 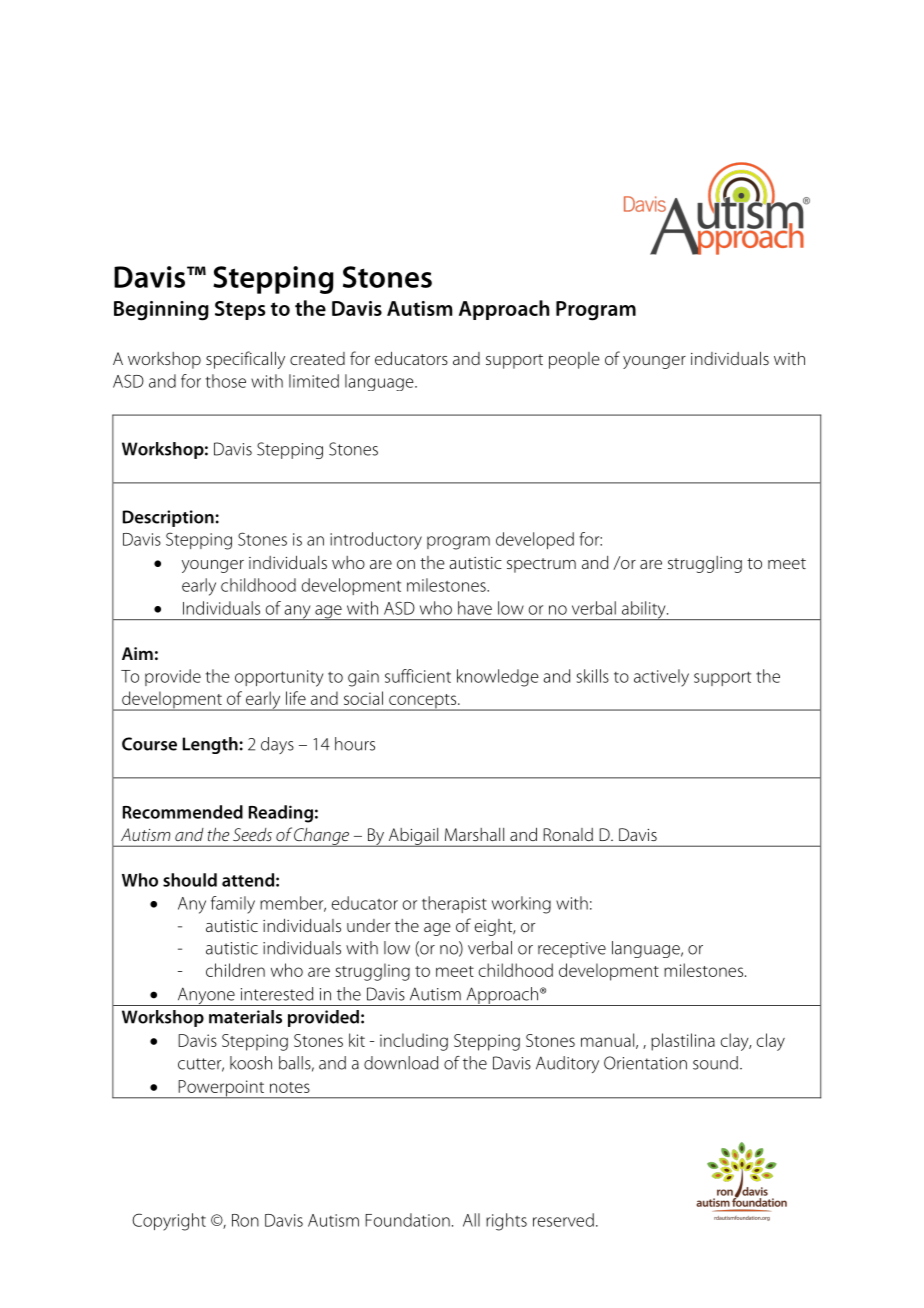 What do you see at coordinates (414, 1042) in the screenshot?
I see `including` at bounding box center [414, 1042].
